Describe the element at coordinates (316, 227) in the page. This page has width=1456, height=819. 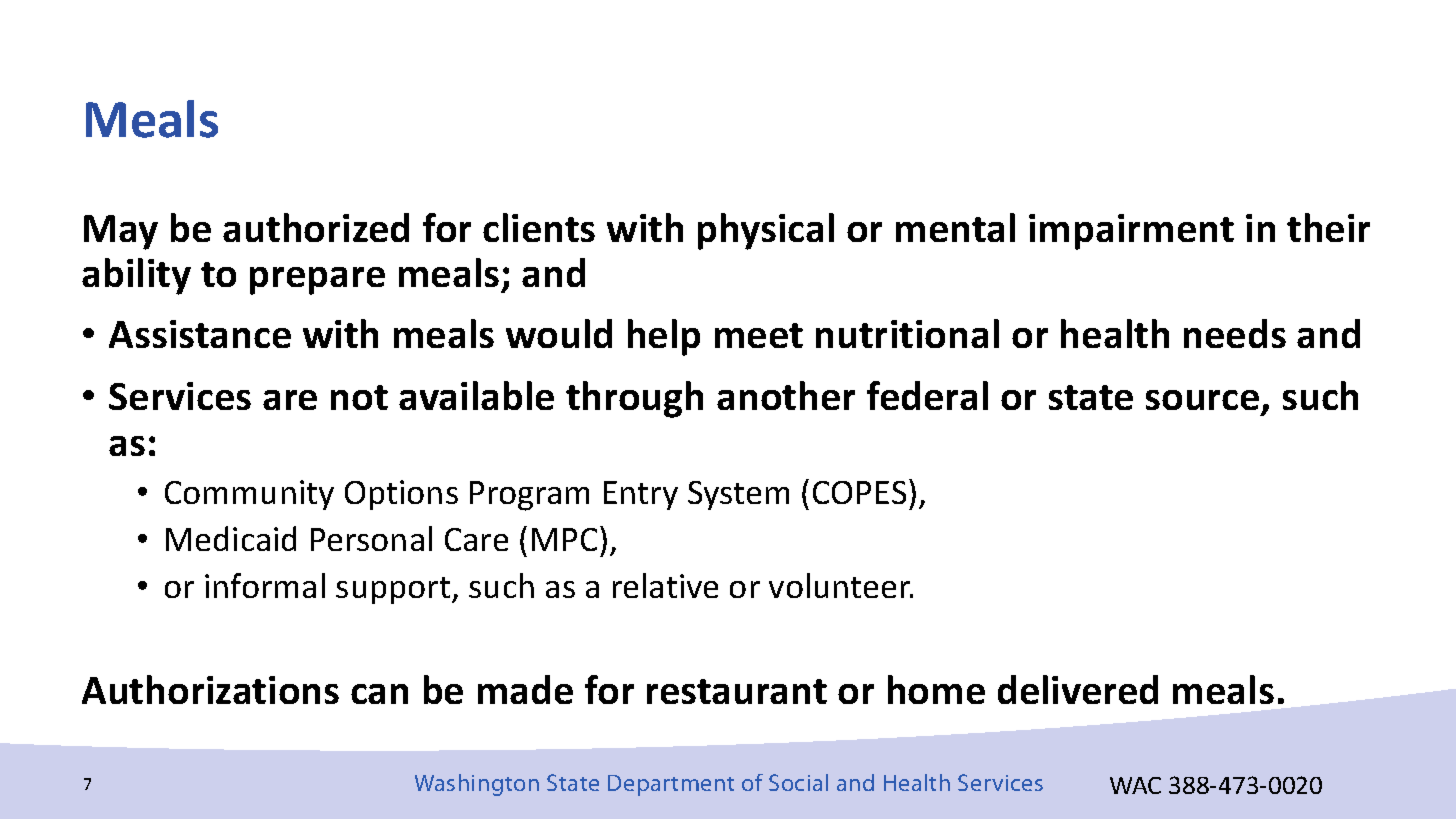
I see `authorized` at that location.
